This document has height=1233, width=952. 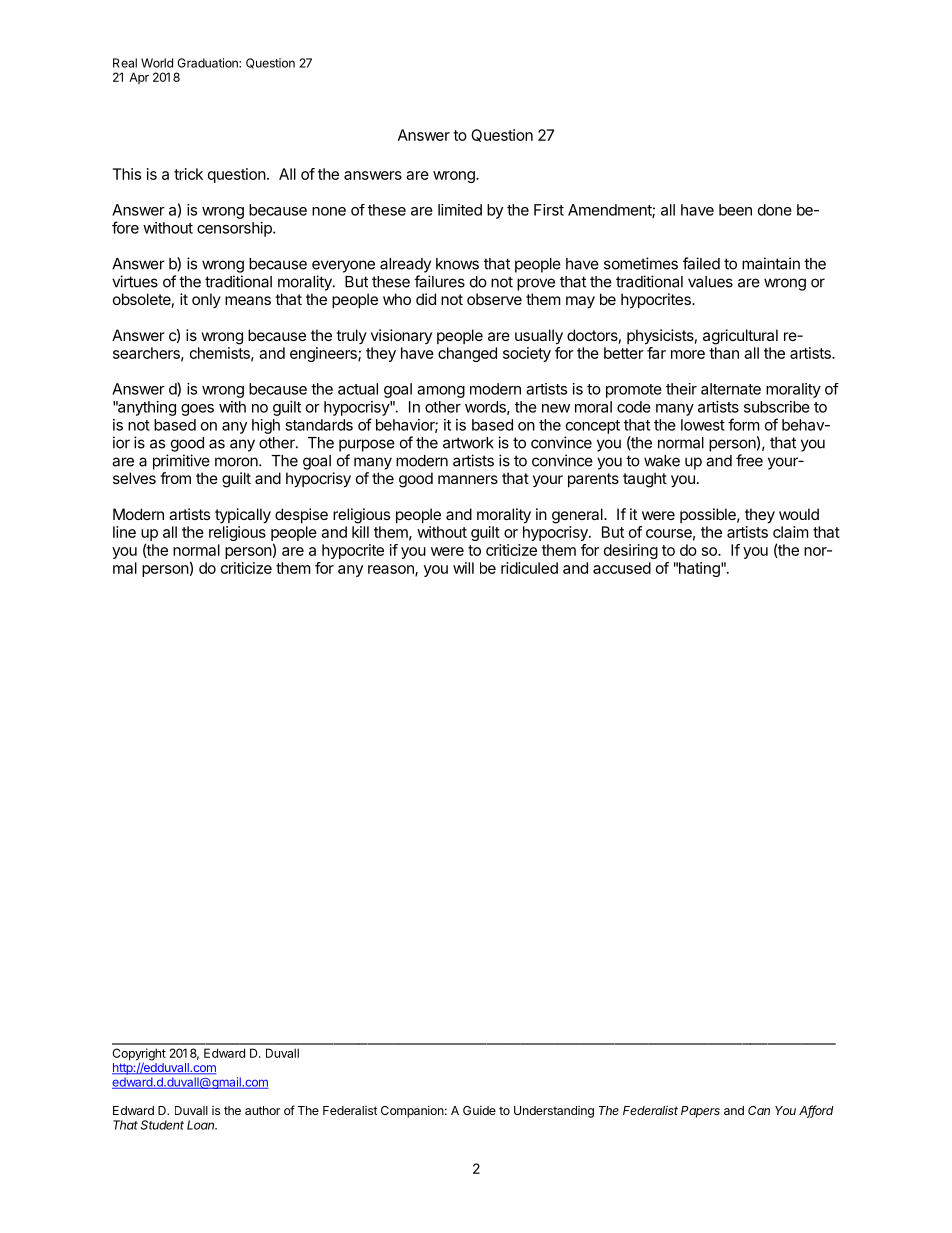 I want to click on will, so click(x=463, y=568).
